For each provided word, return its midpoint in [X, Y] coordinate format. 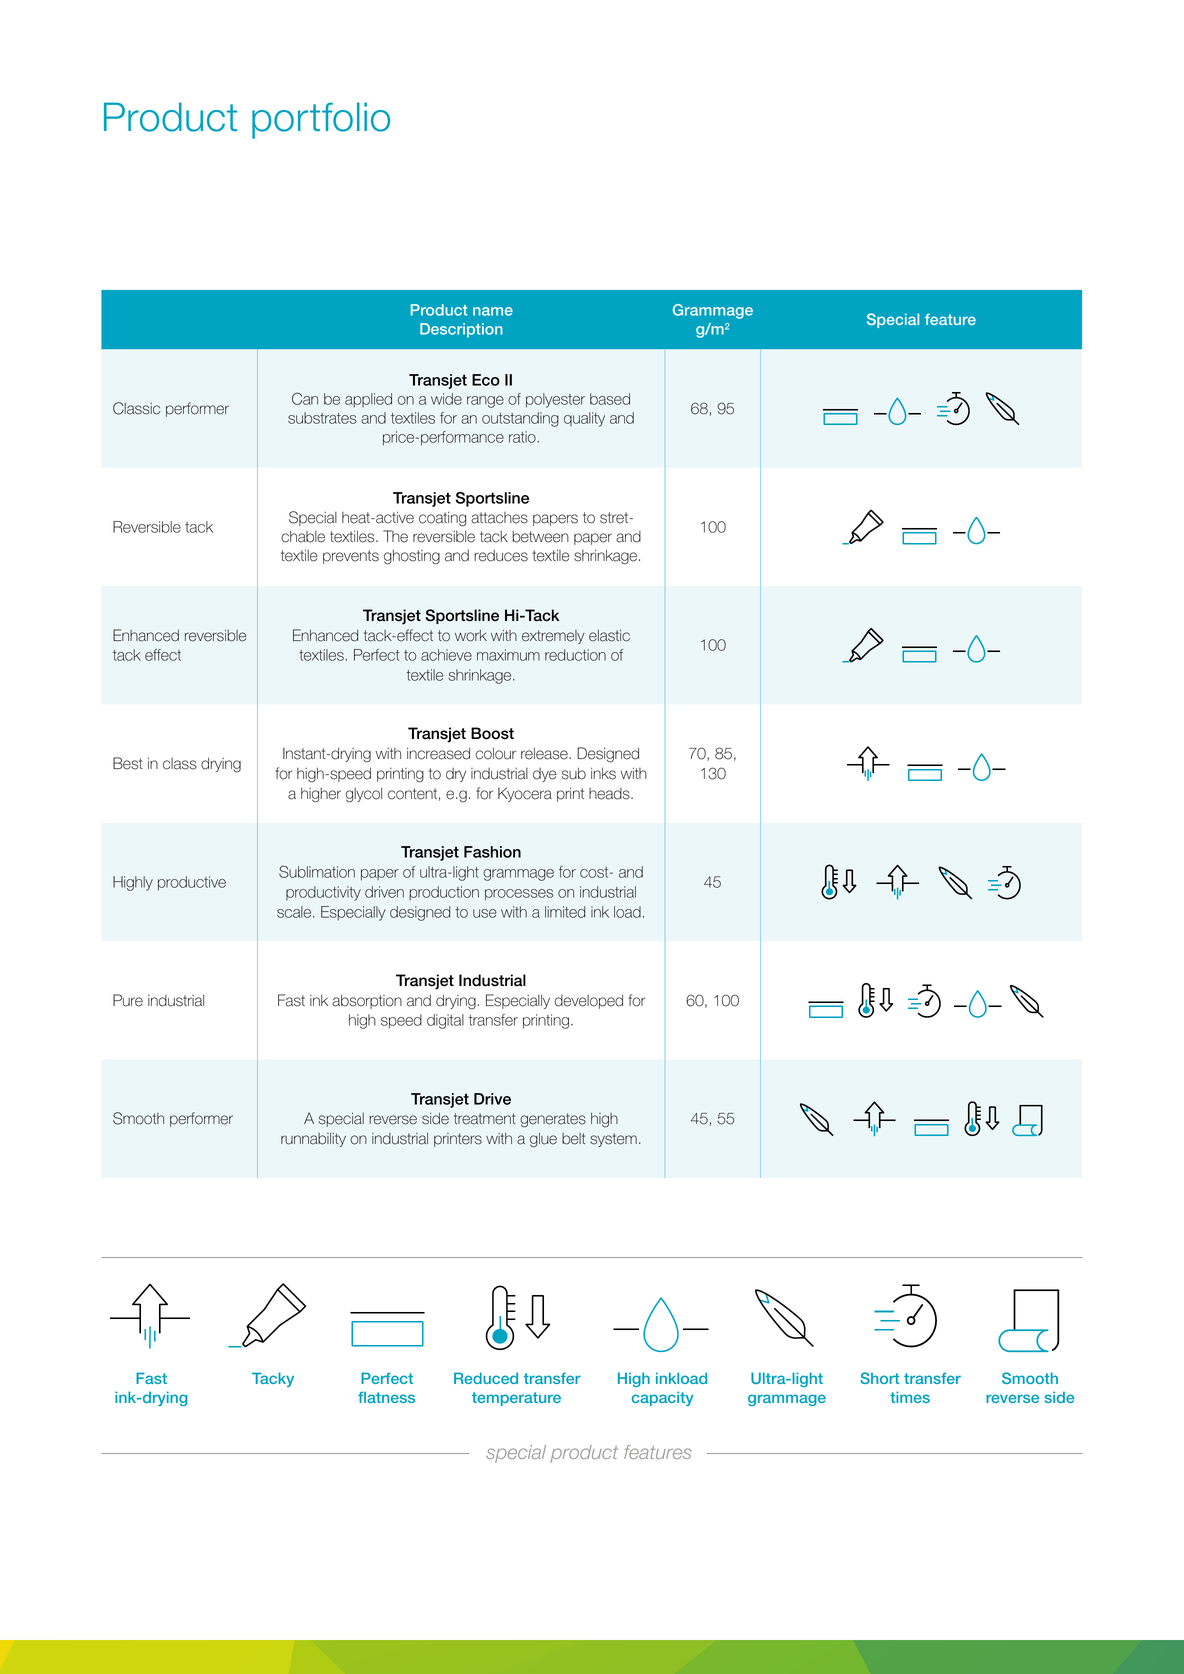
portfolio [321, 120]
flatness [386, 1397]
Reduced [486, 1378]
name [493, 311]
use [485, 913]
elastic [609, 635]
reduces [501, 556]
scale [295, 912]
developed [589, 1001]
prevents [351, 557]
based [610, 399]
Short [879, 1378]
